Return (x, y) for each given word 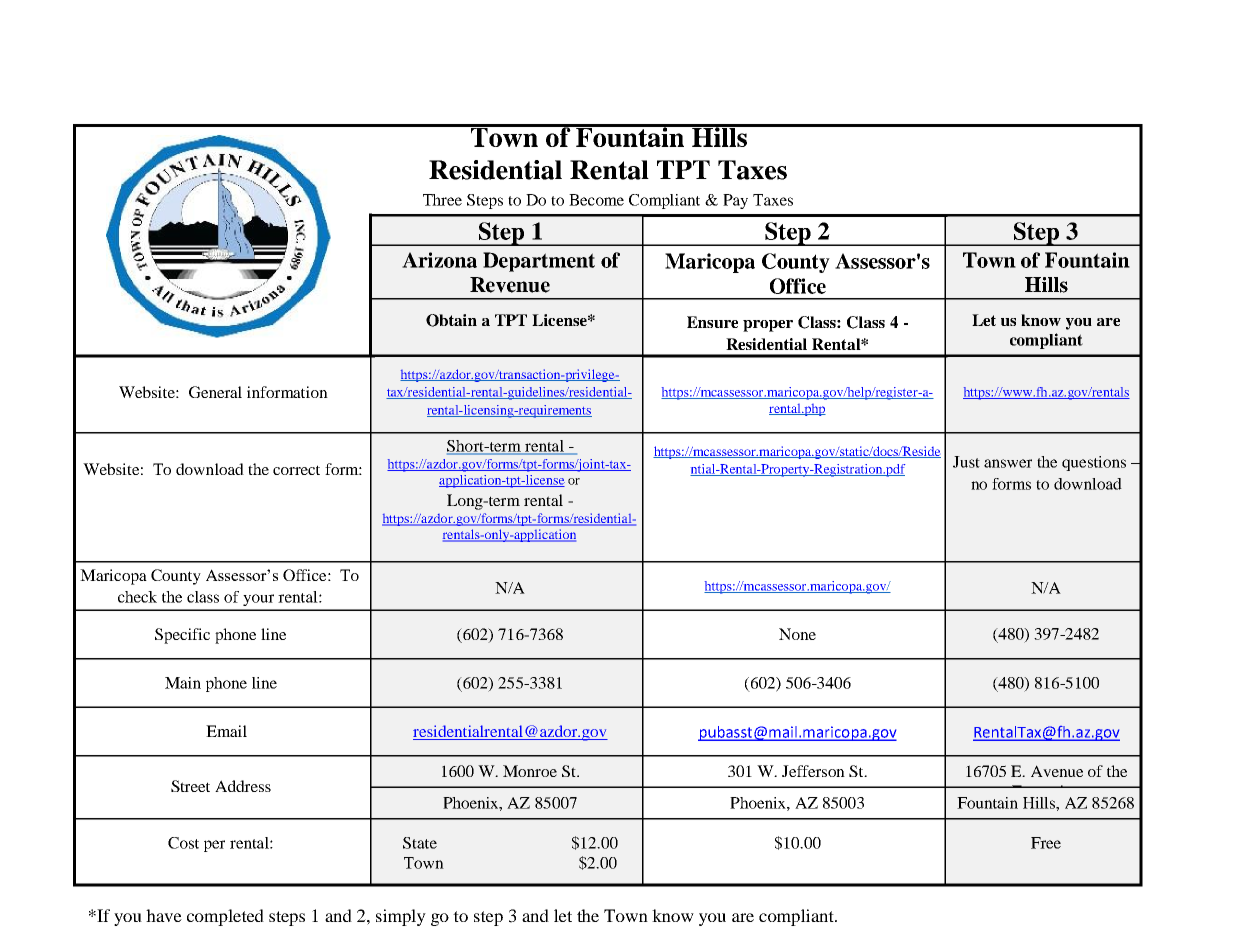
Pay (735, 201)
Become (596, 200)
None (797, 634)
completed (225, 917)
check (137, 597)
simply (401, 917)
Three (442, 200)
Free (1046, 843)
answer (1008, 463)
